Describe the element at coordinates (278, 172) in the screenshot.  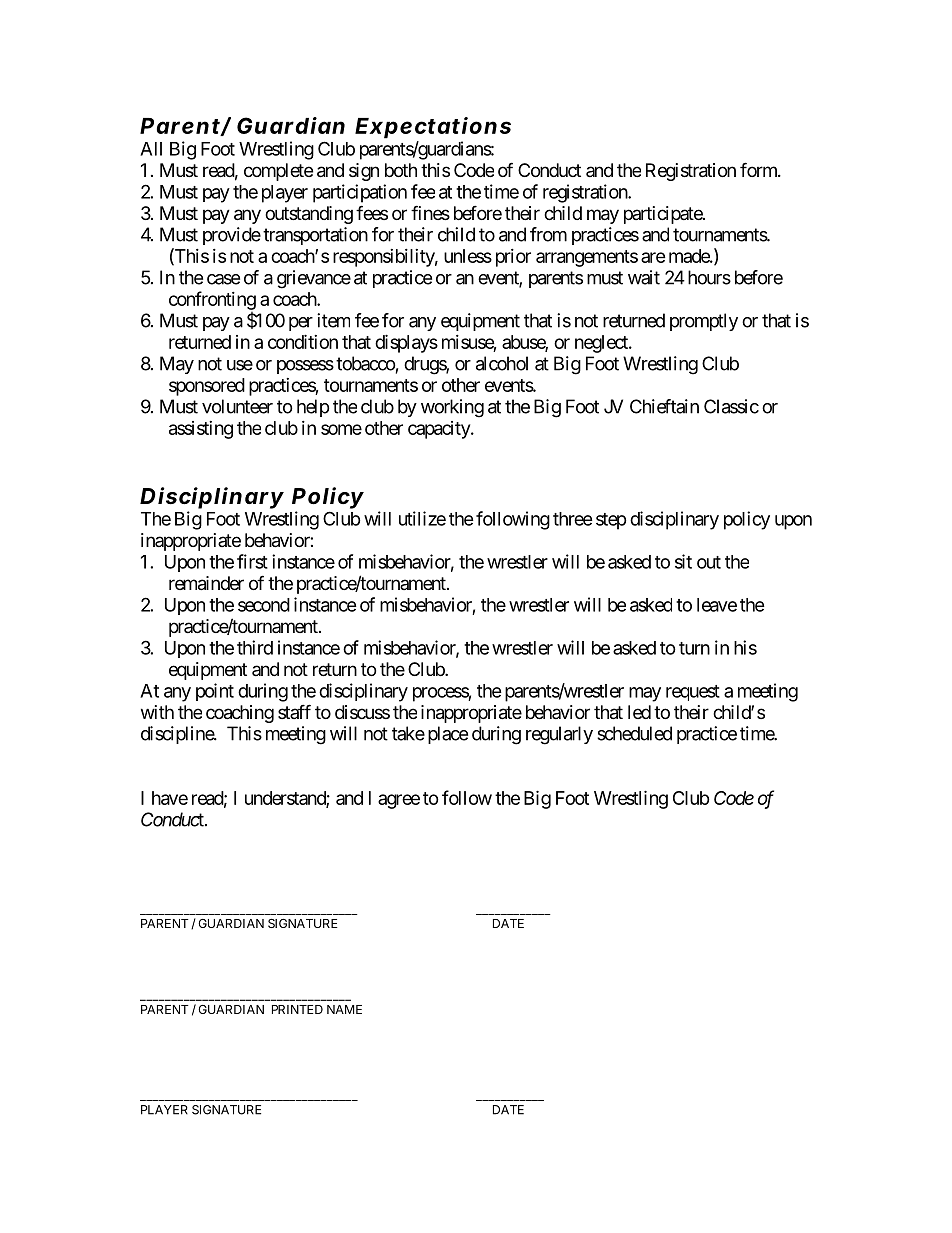
I see `complete` at that location.
